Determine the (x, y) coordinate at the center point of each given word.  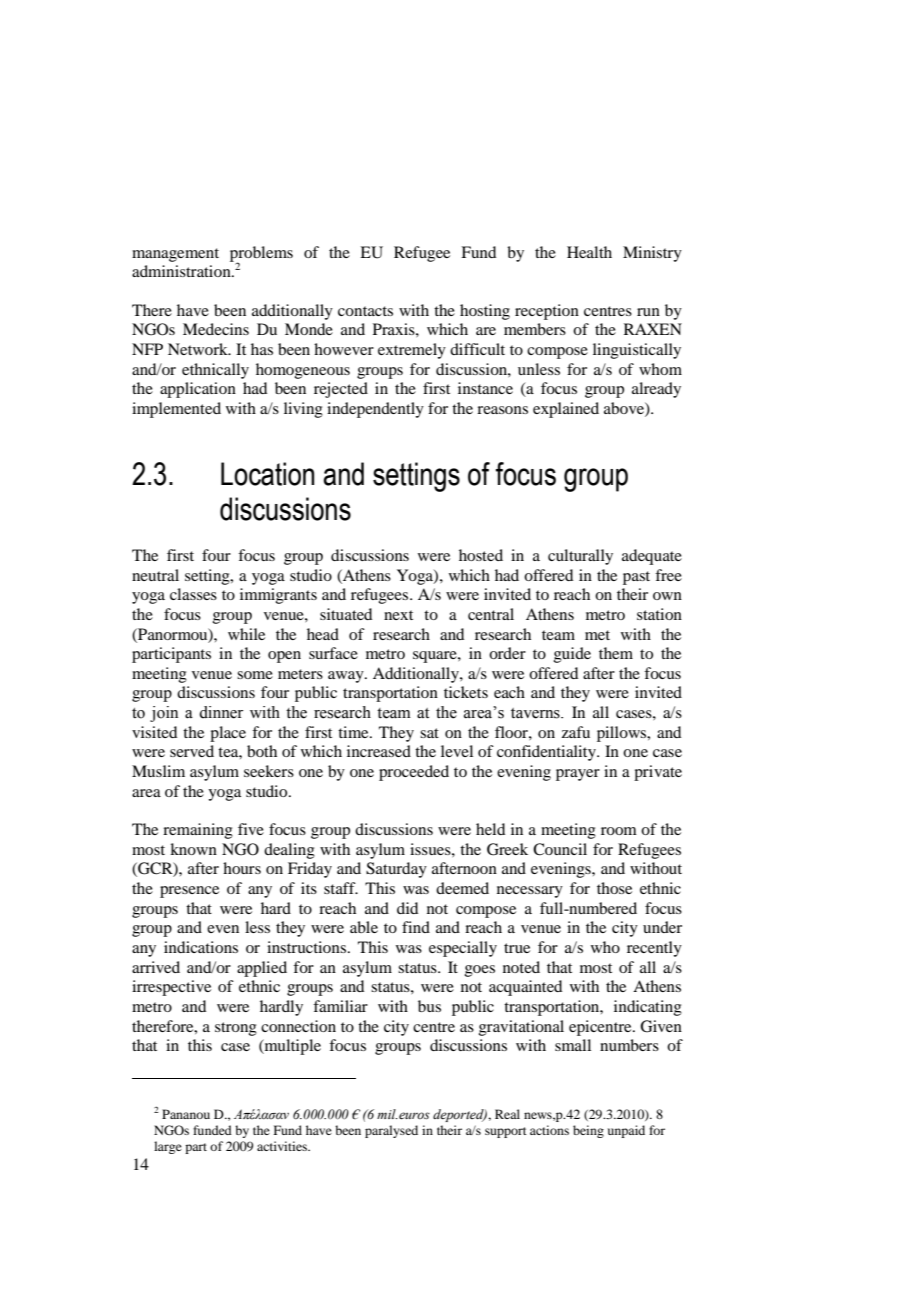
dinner (221, 712)
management (175, 255)
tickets (466, 692)
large (168, 1147)
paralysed (391, 1131)
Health (589, 252)
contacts (365, 311)
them (616, 653)
